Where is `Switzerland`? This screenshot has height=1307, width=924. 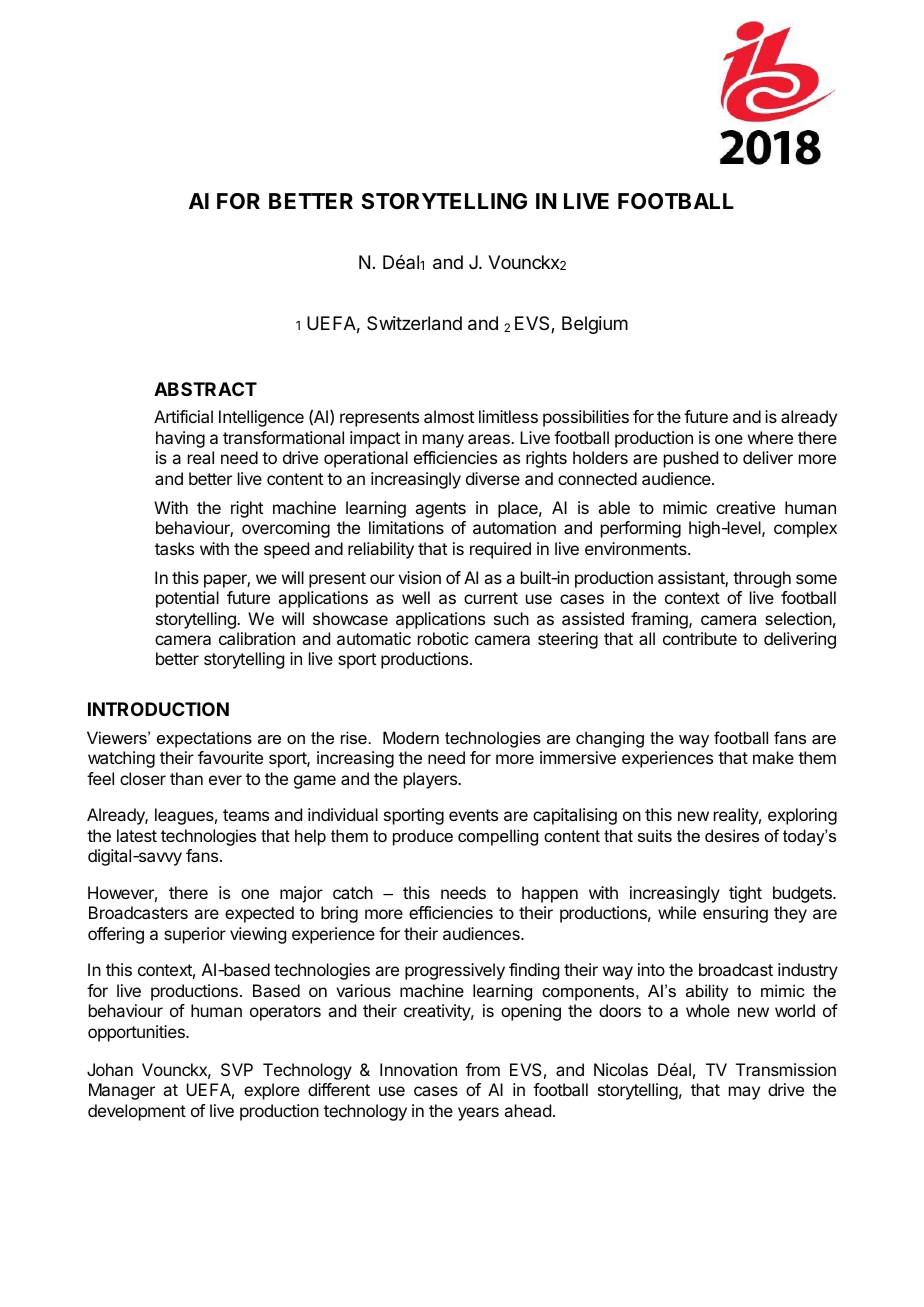
Switzerland is located at coordinates (414, 323).
